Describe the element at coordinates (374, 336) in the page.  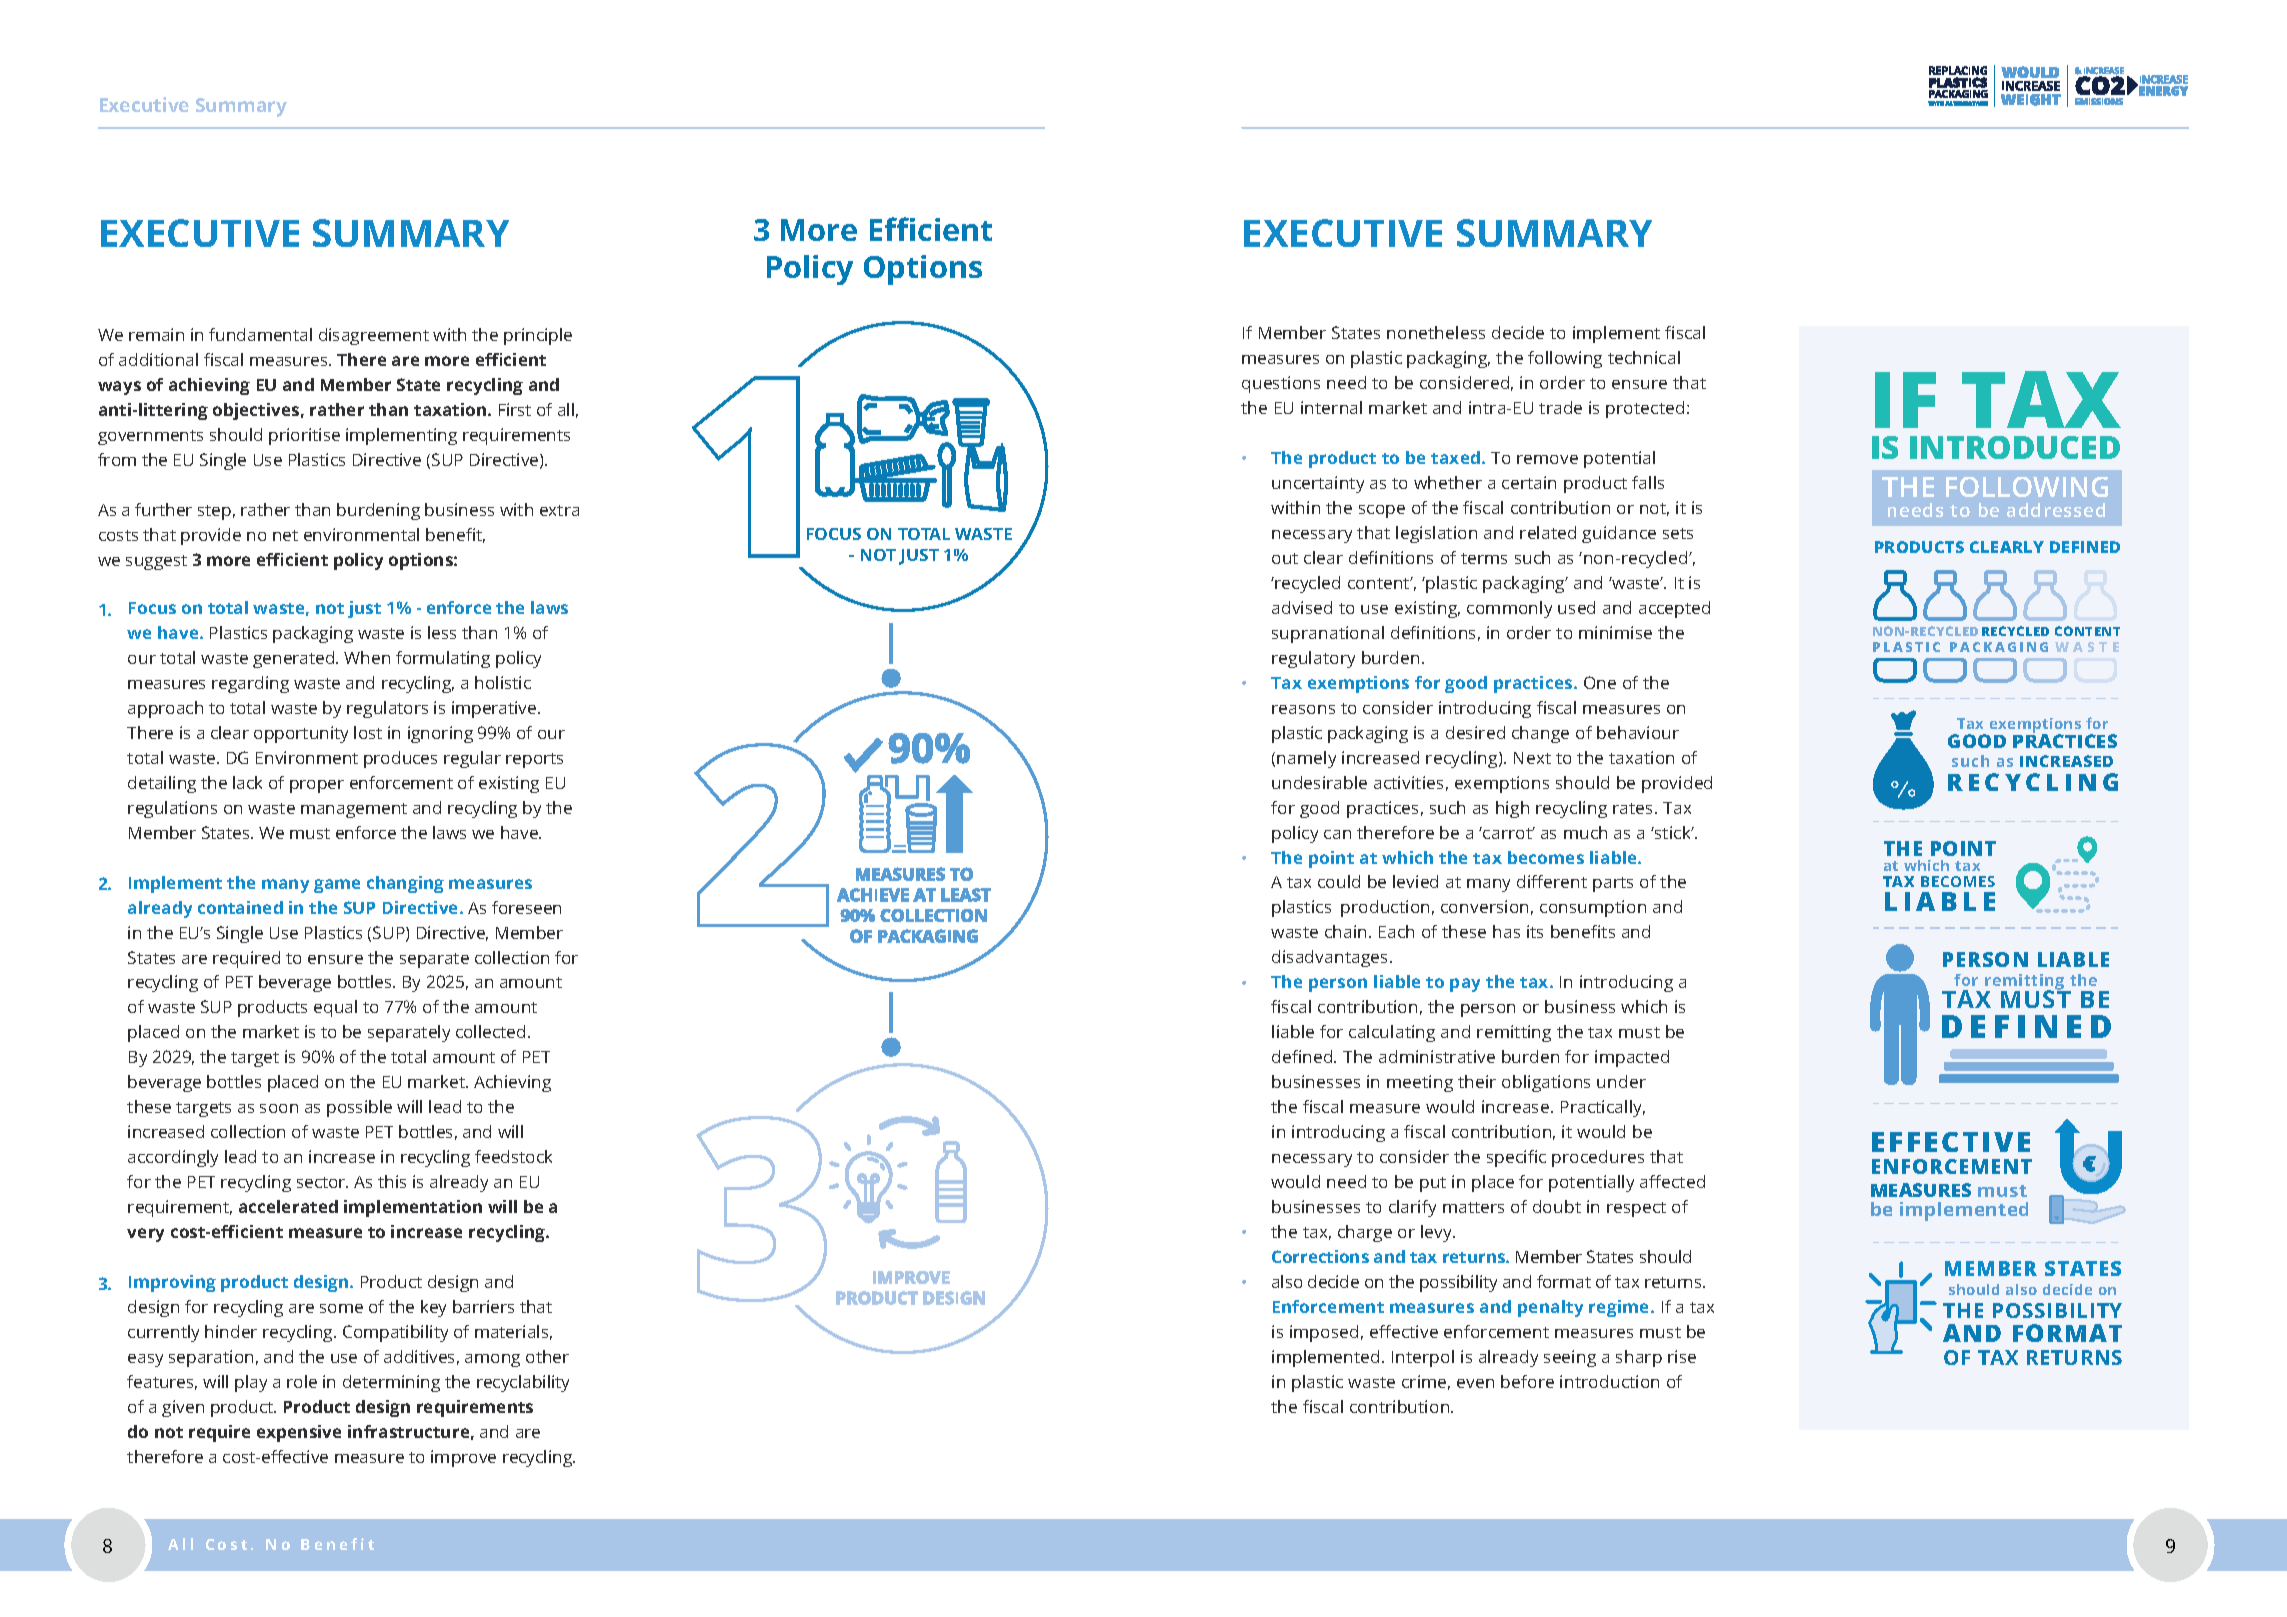
I see `disagreement` at that location.
